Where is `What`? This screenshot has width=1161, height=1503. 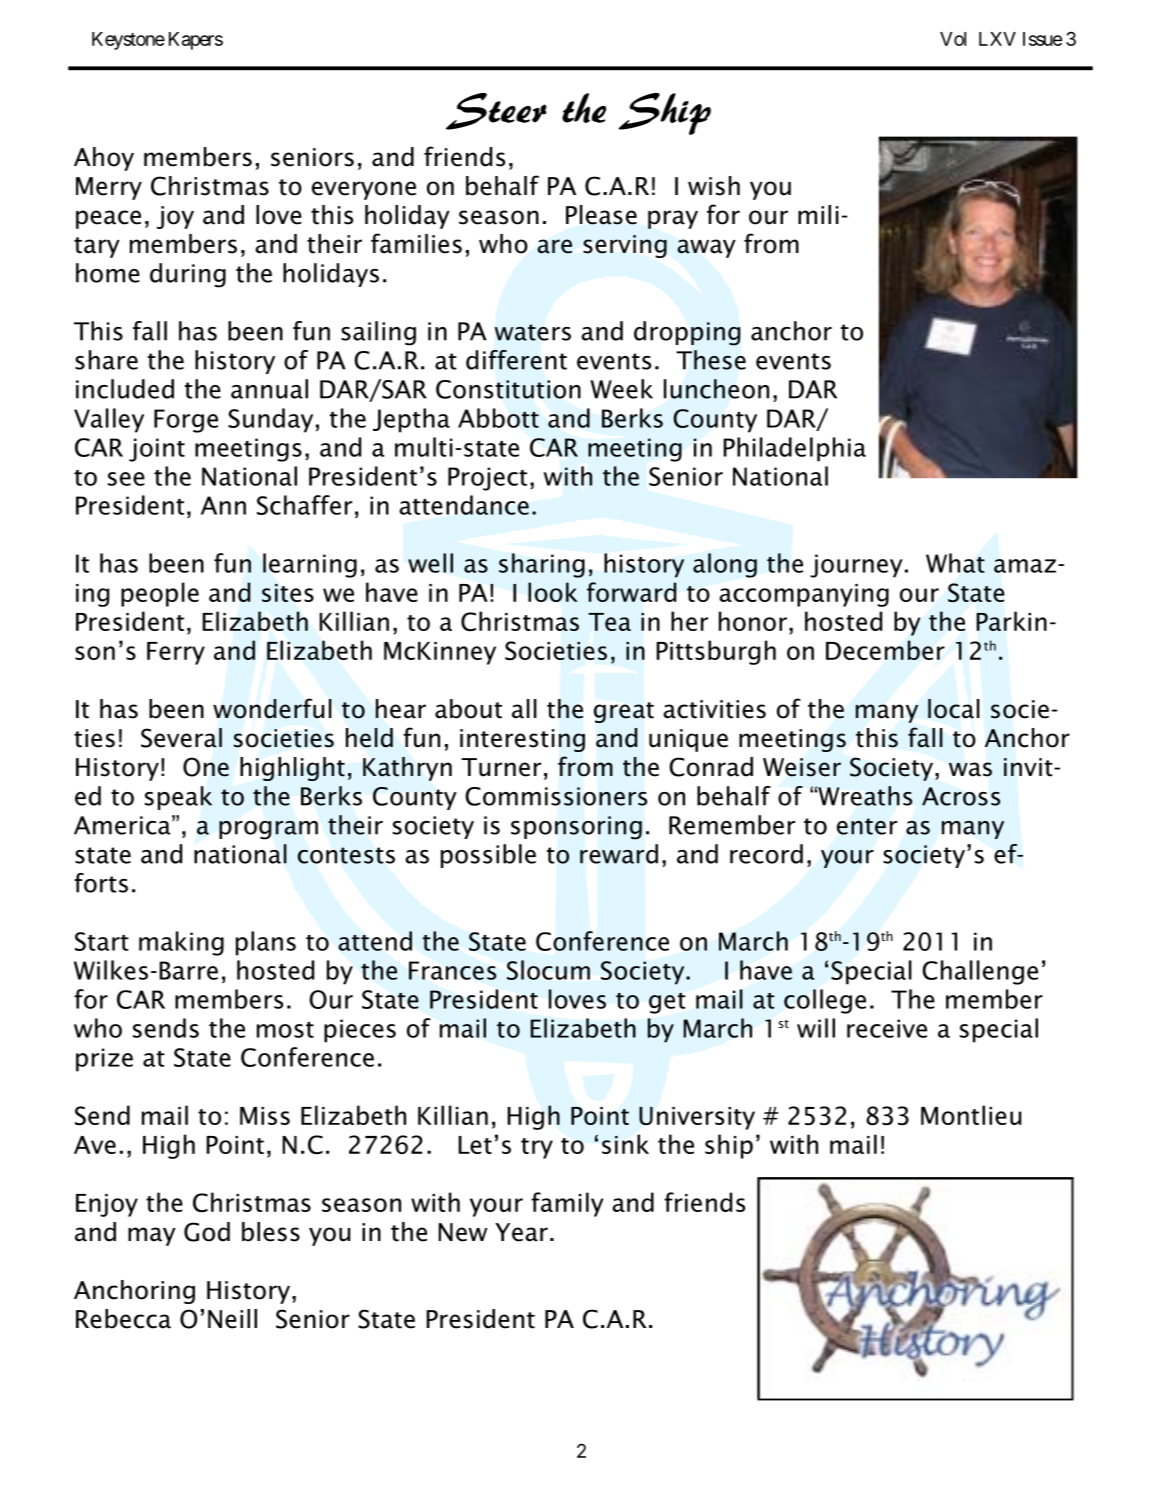
What is located at coordinates (955, 563).
